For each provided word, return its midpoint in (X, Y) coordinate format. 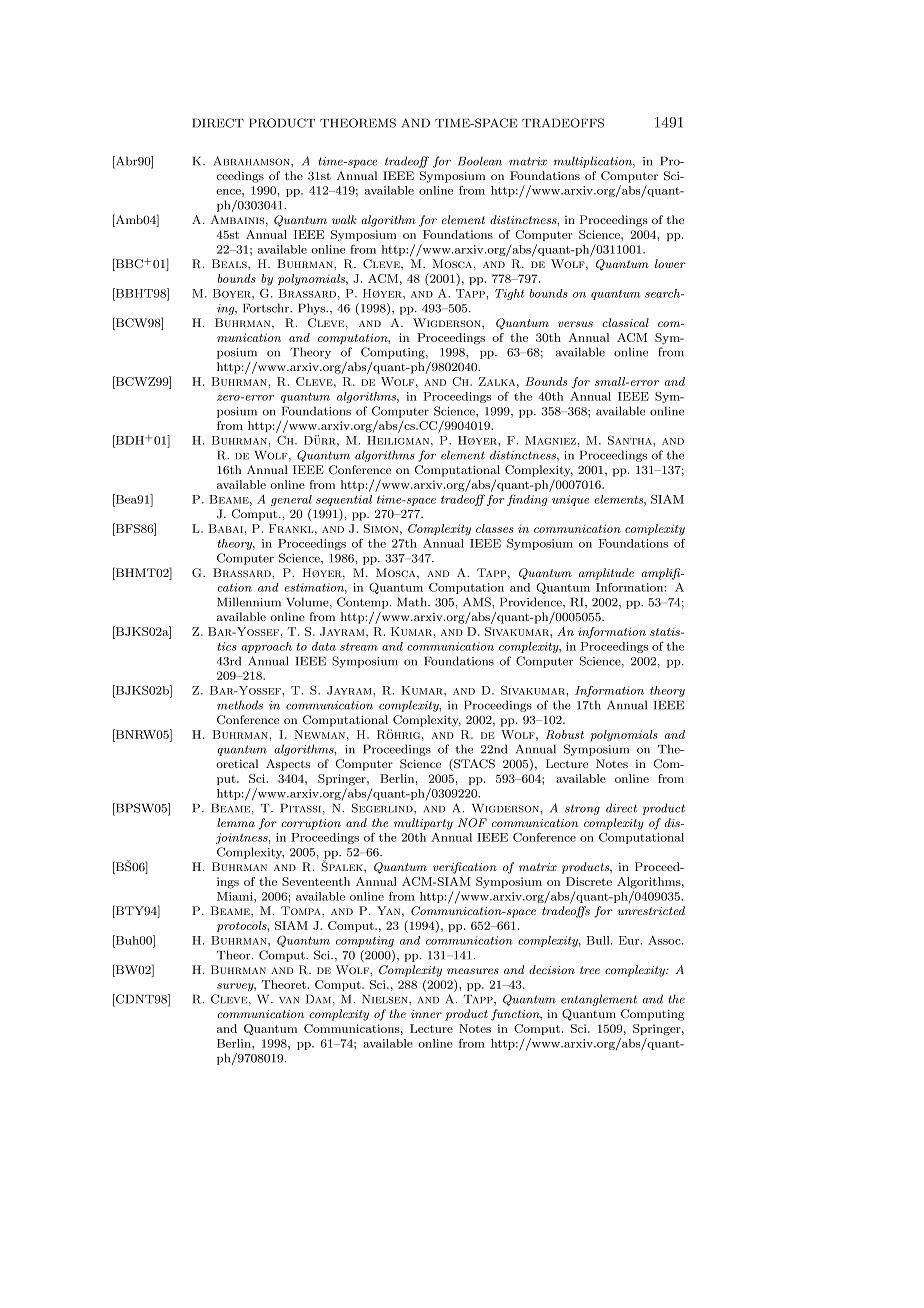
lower (670, 263)
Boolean (480, 161)
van (289, 1000)
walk (344, 219)
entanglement (599, 1000)
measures (473, 971)
